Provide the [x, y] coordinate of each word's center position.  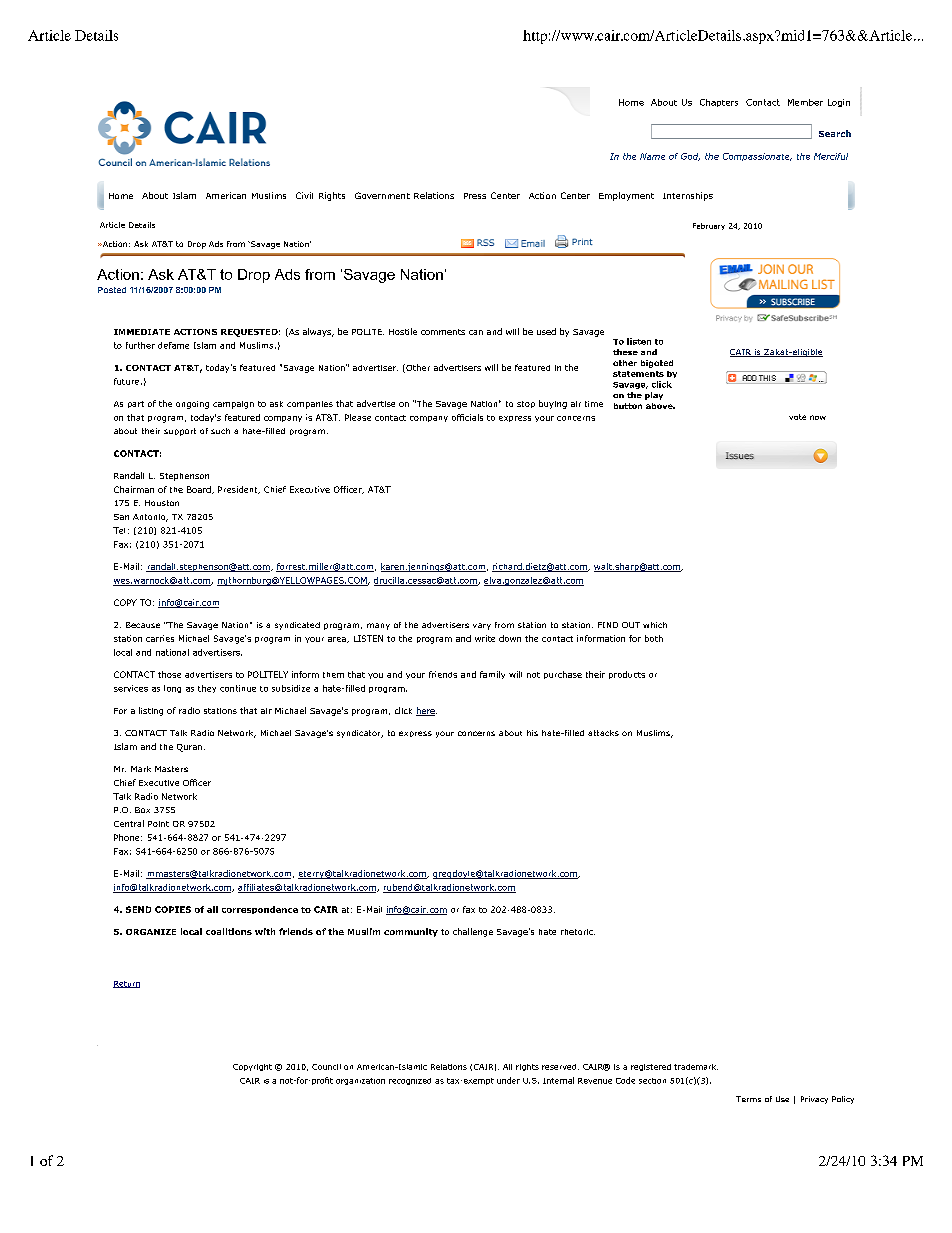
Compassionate [757, 157]
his [532, 733]
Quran [189, 748]
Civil [304, 195]
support [180, 432]
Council [326, 1067]
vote [797, 417]
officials [467, 417]
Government [382, 195]
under [508, 1080]
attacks [603, 733]
